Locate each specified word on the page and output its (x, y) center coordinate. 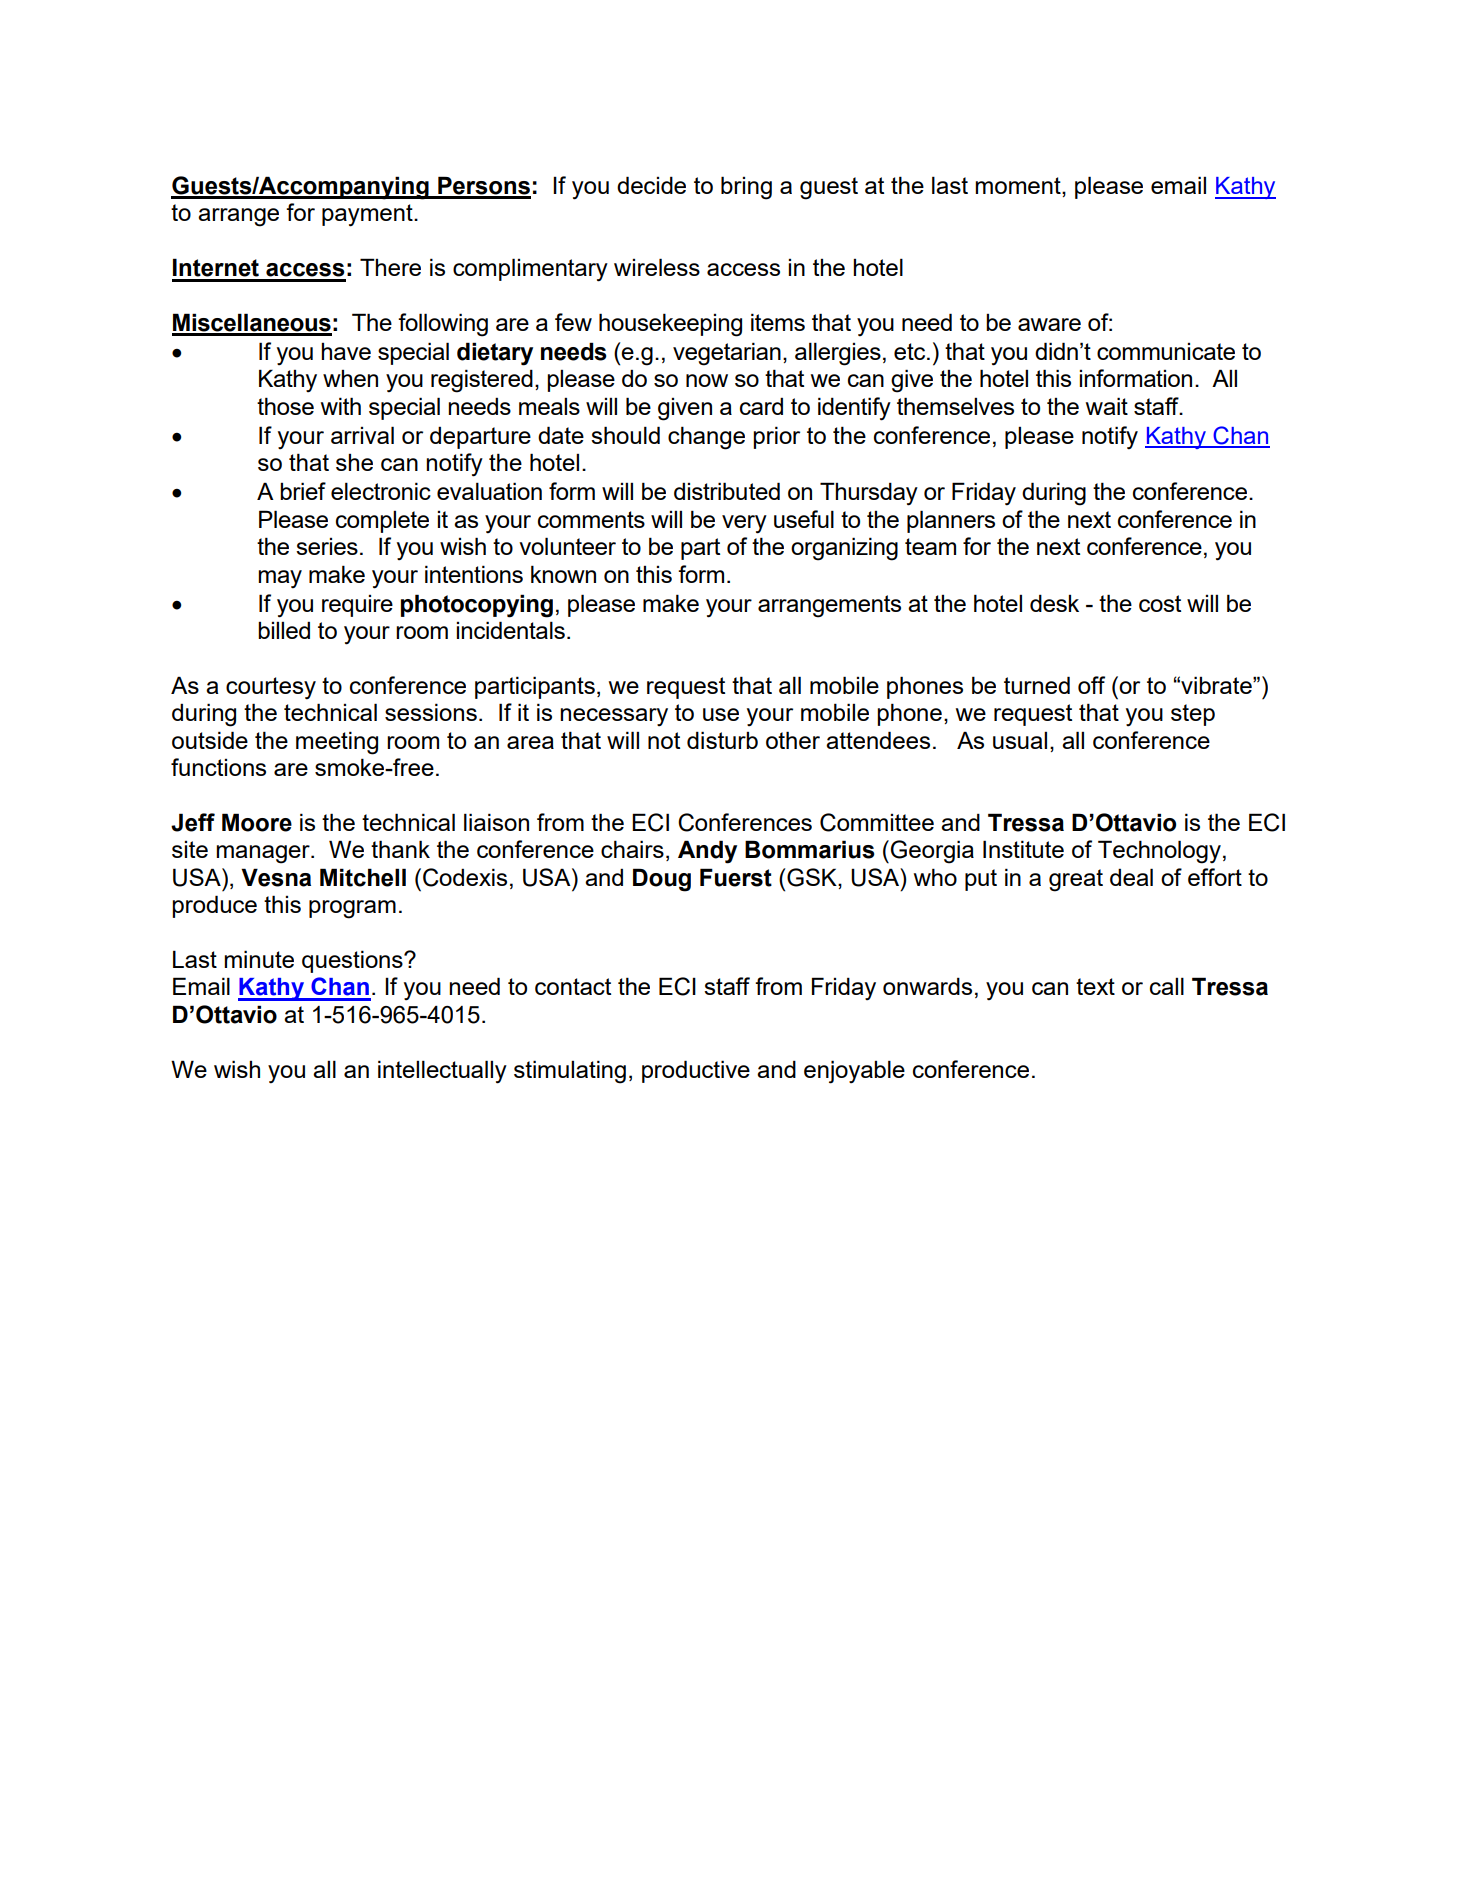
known (563, 574)
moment (1019, 185)
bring (746, 188)
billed (284, 630)
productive (696, 1071)
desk (1054, 603)
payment (368, 215)
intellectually (442, 1072)
